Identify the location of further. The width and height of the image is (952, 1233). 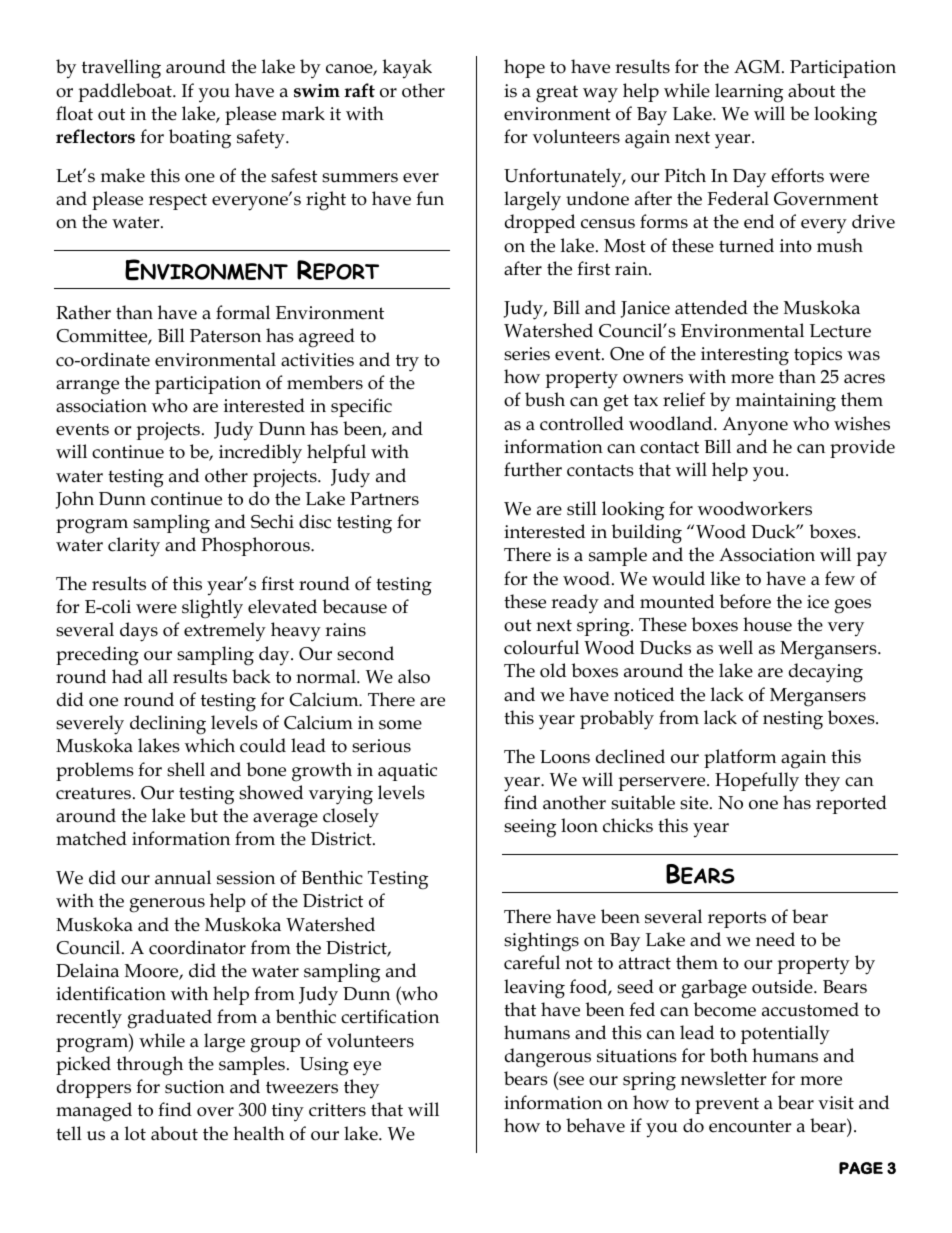
(533, 469).
